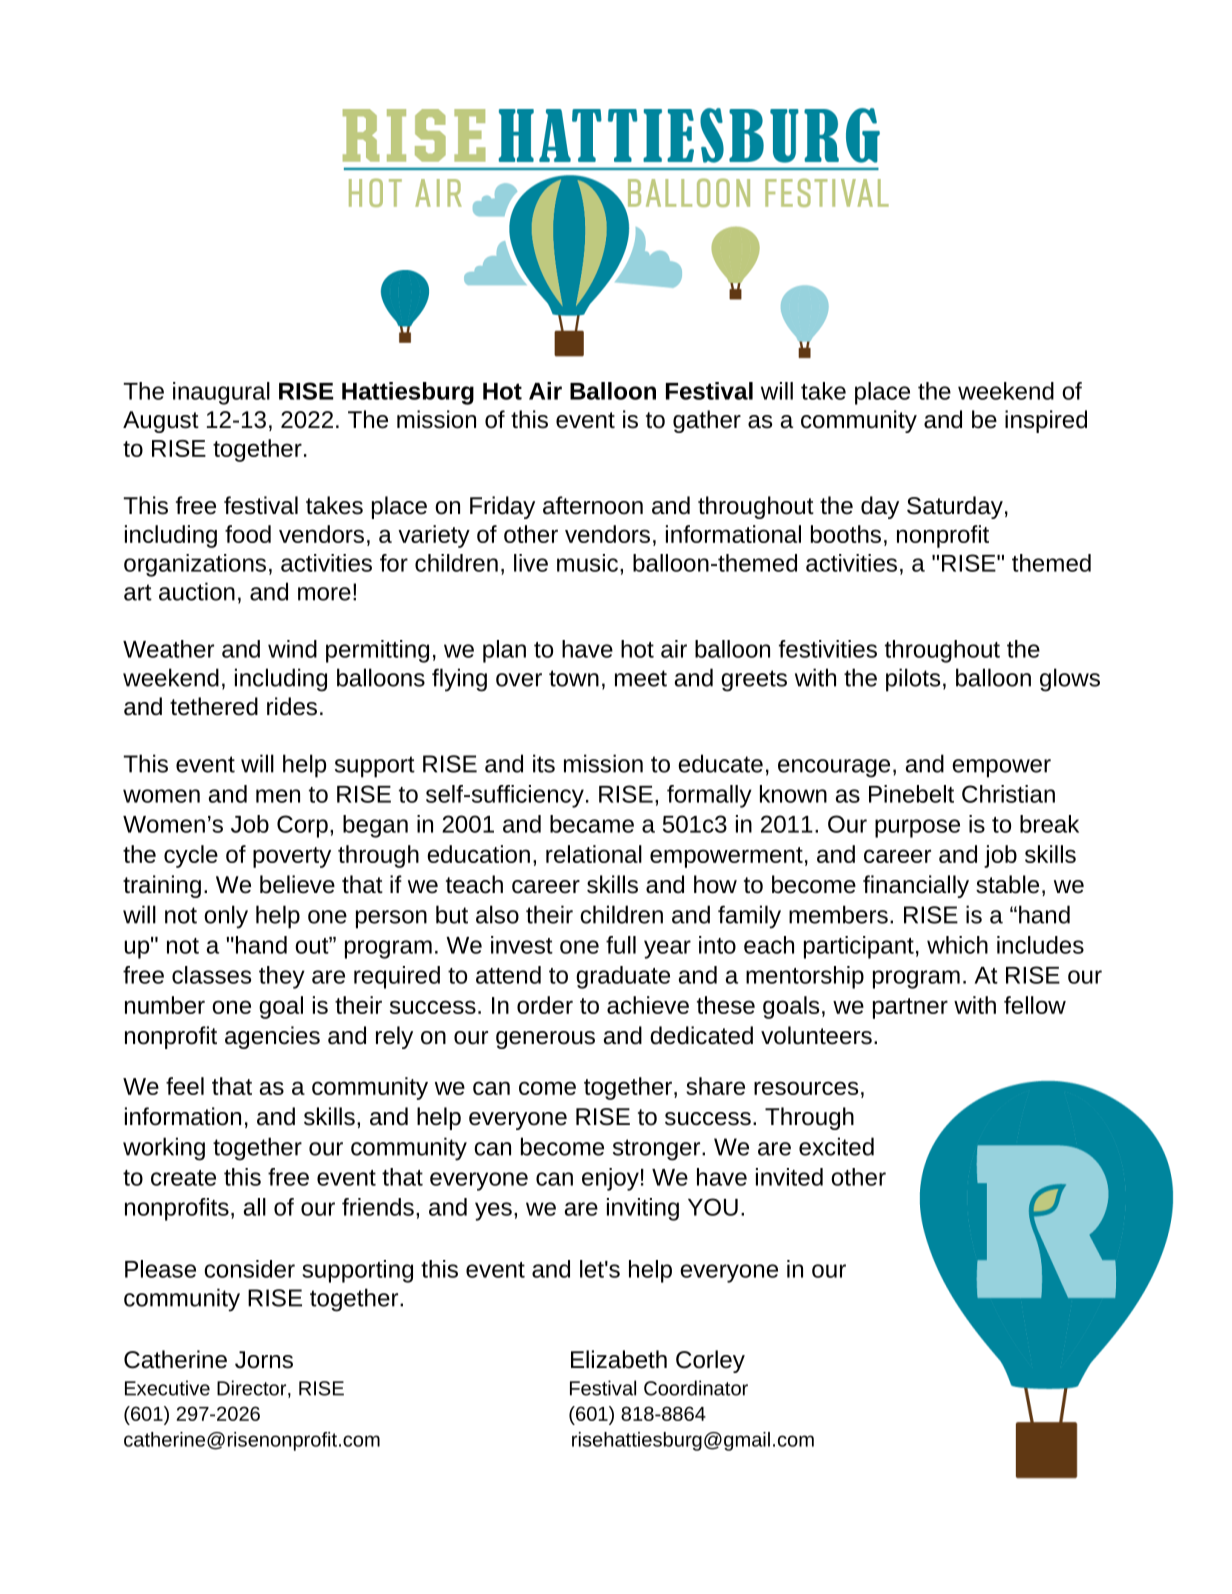  What do you see at coordinates (707, 421) in the page?
I see `gather` at bounding box center [707, 421].
